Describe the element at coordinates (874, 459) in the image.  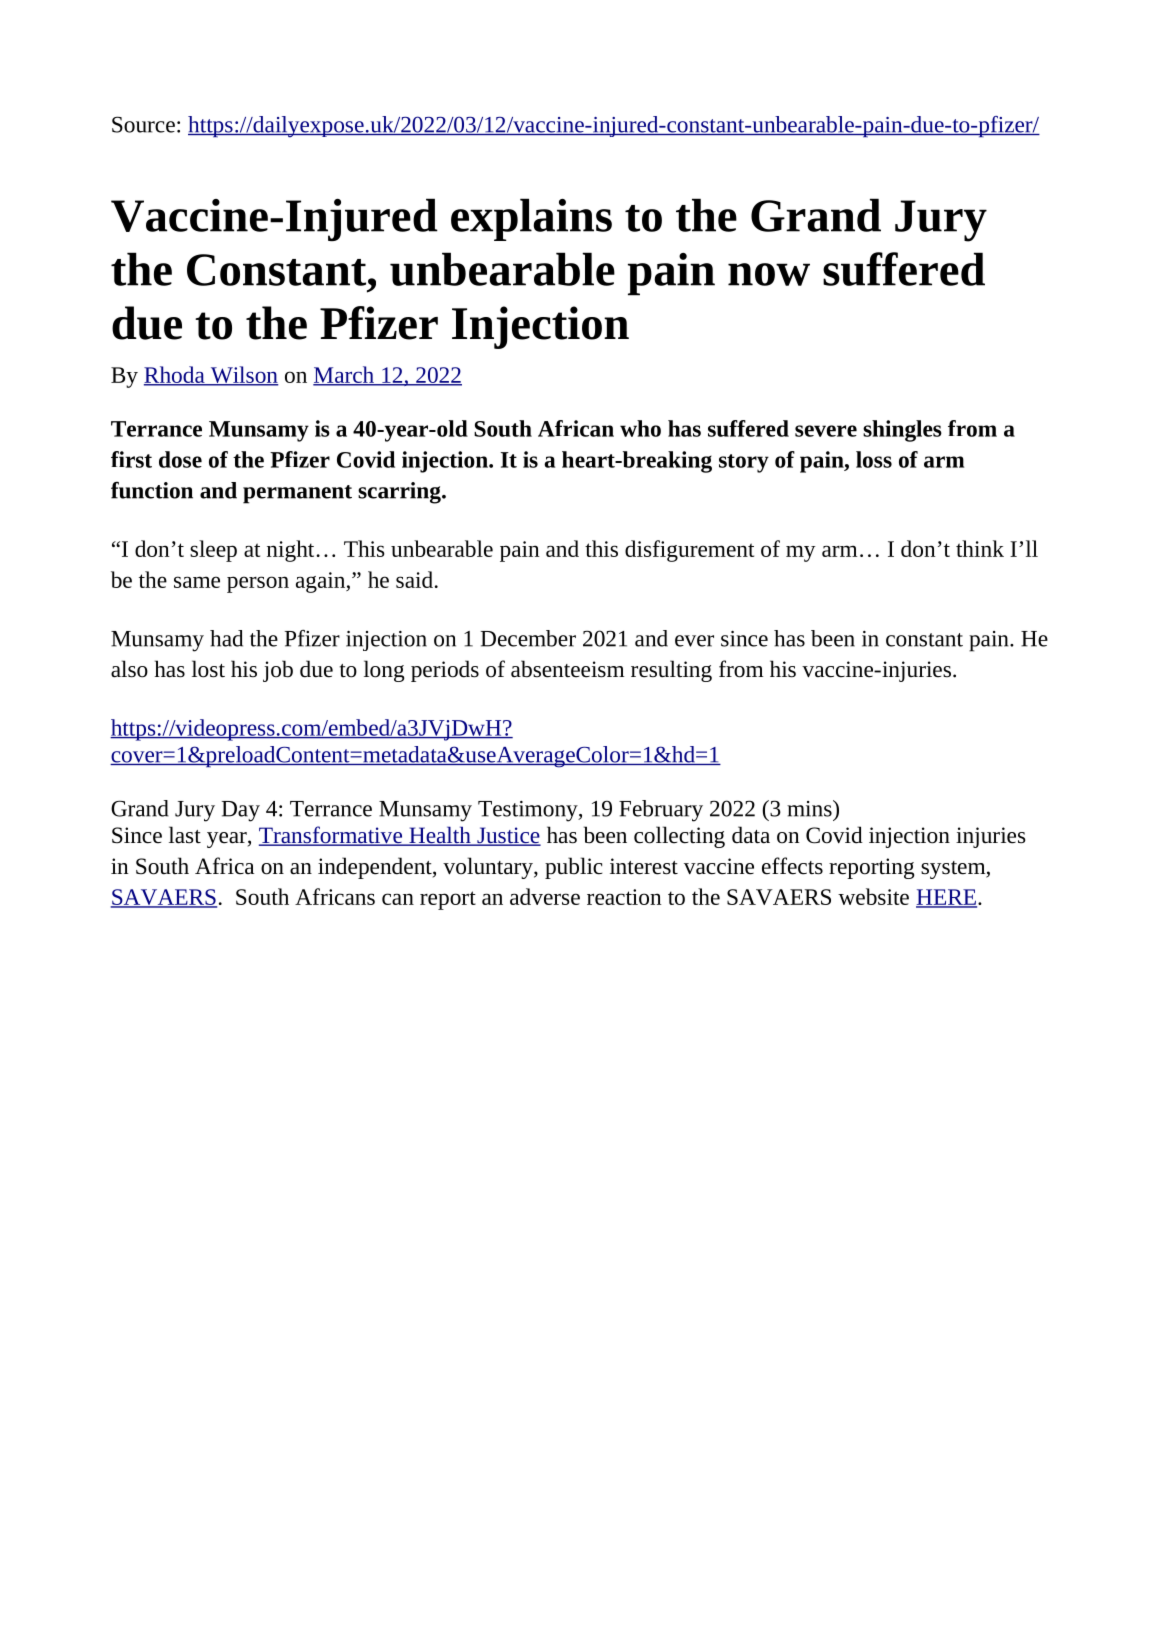
I see `loss` at that location.
